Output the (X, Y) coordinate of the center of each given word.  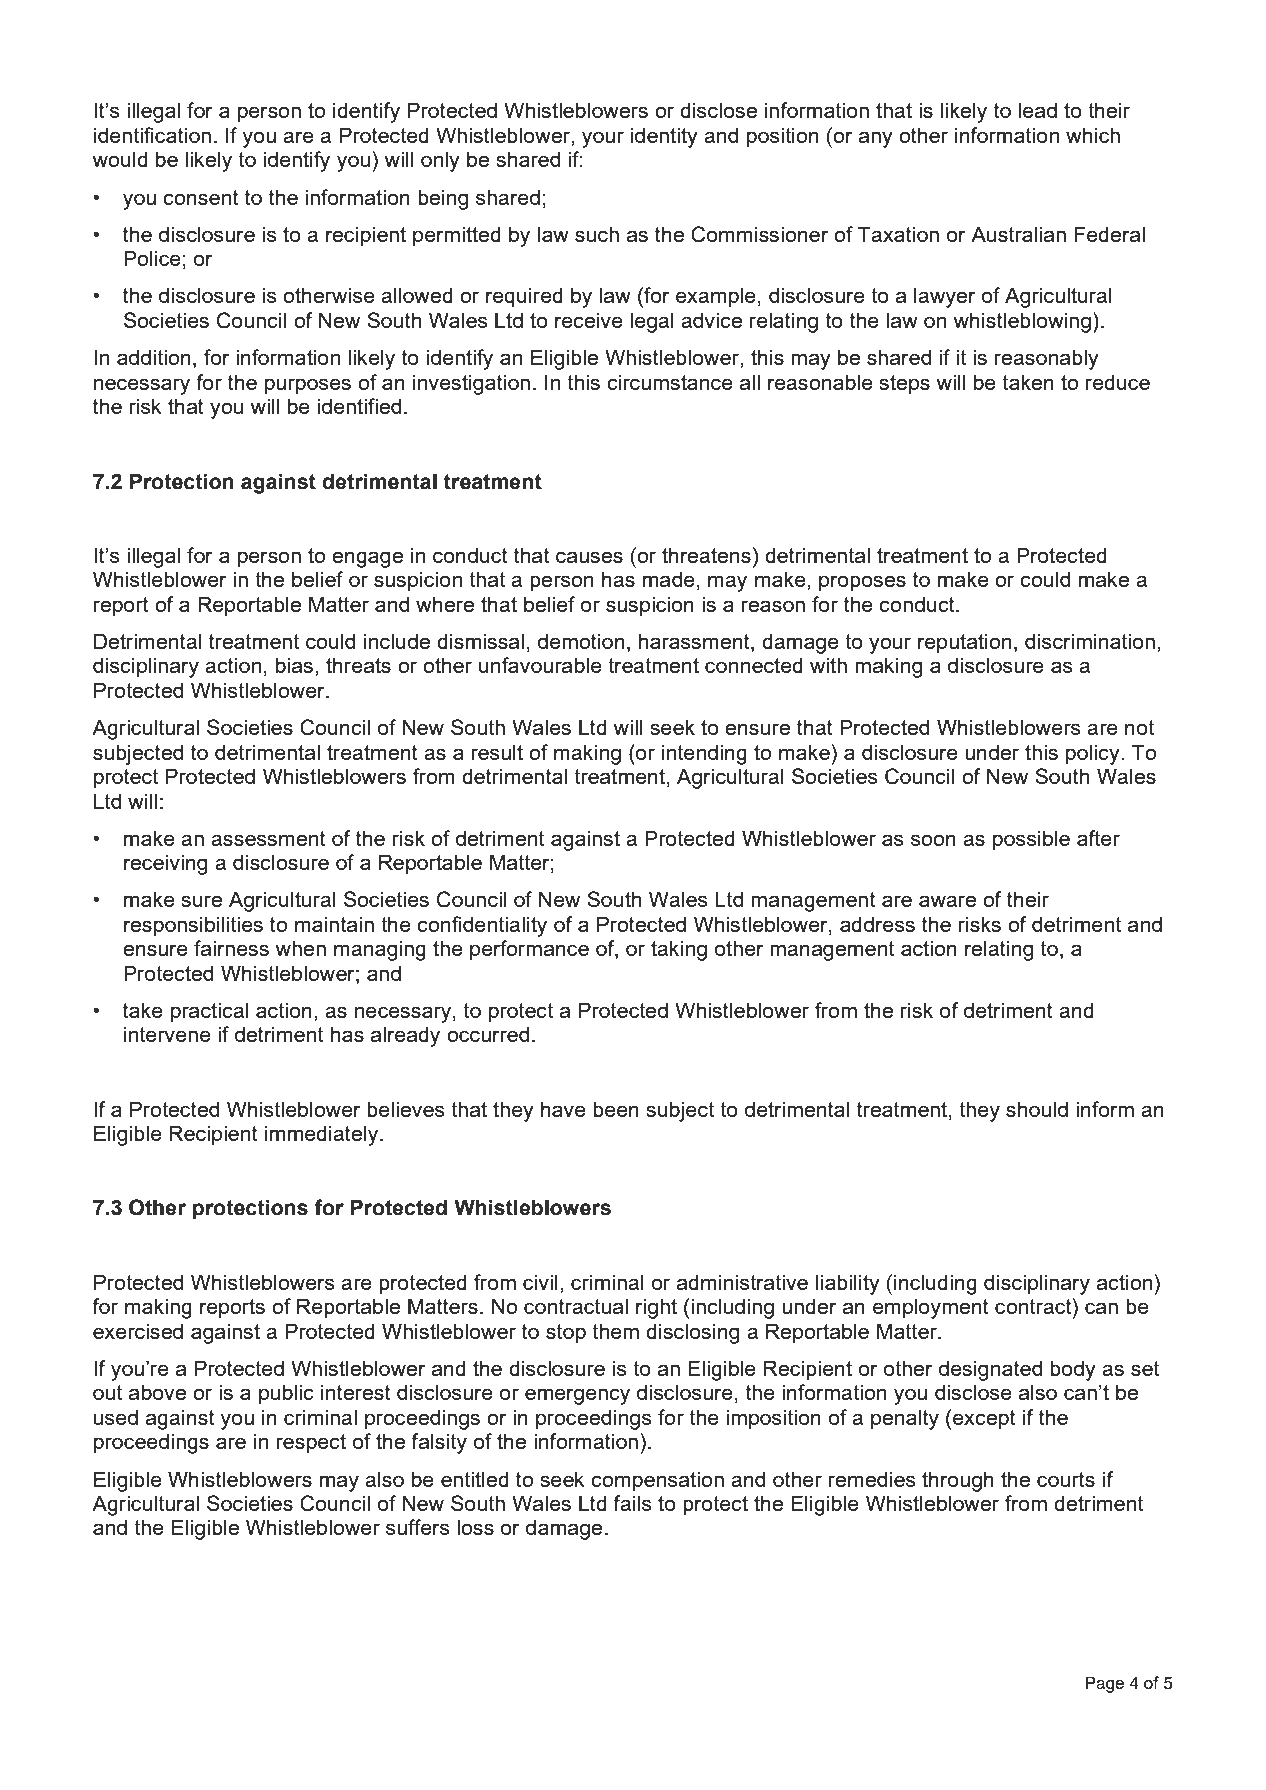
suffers (418, 1527)
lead (1037, 110)
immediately (323, 1135)
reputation (964, 643)
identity (664, 137)
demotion (581, 641)
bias (294, 665)
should (1037, 1109)
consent (201, 197)
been (616, 1109)
